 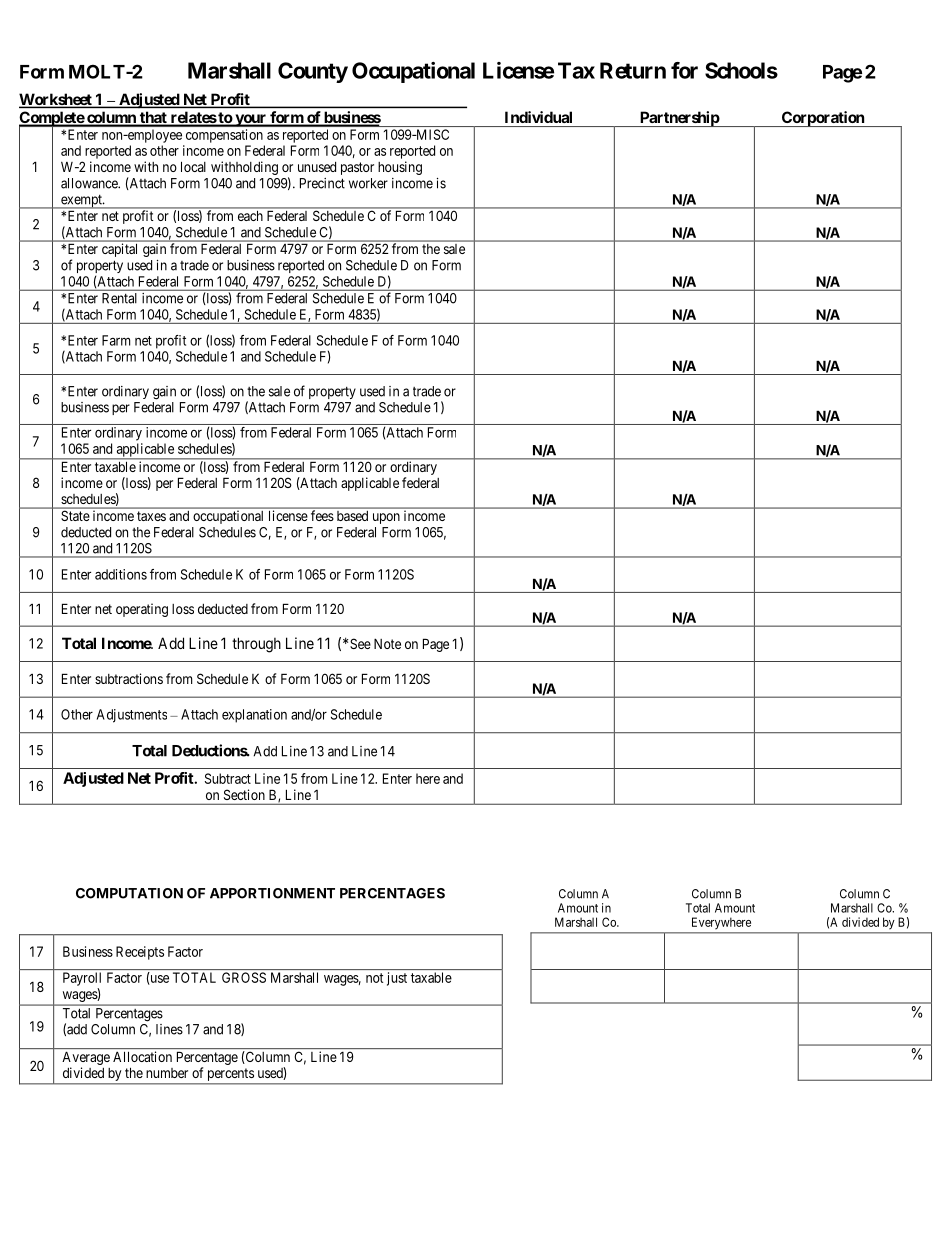 I want to click on percents, so click(x=230, y=1076).
